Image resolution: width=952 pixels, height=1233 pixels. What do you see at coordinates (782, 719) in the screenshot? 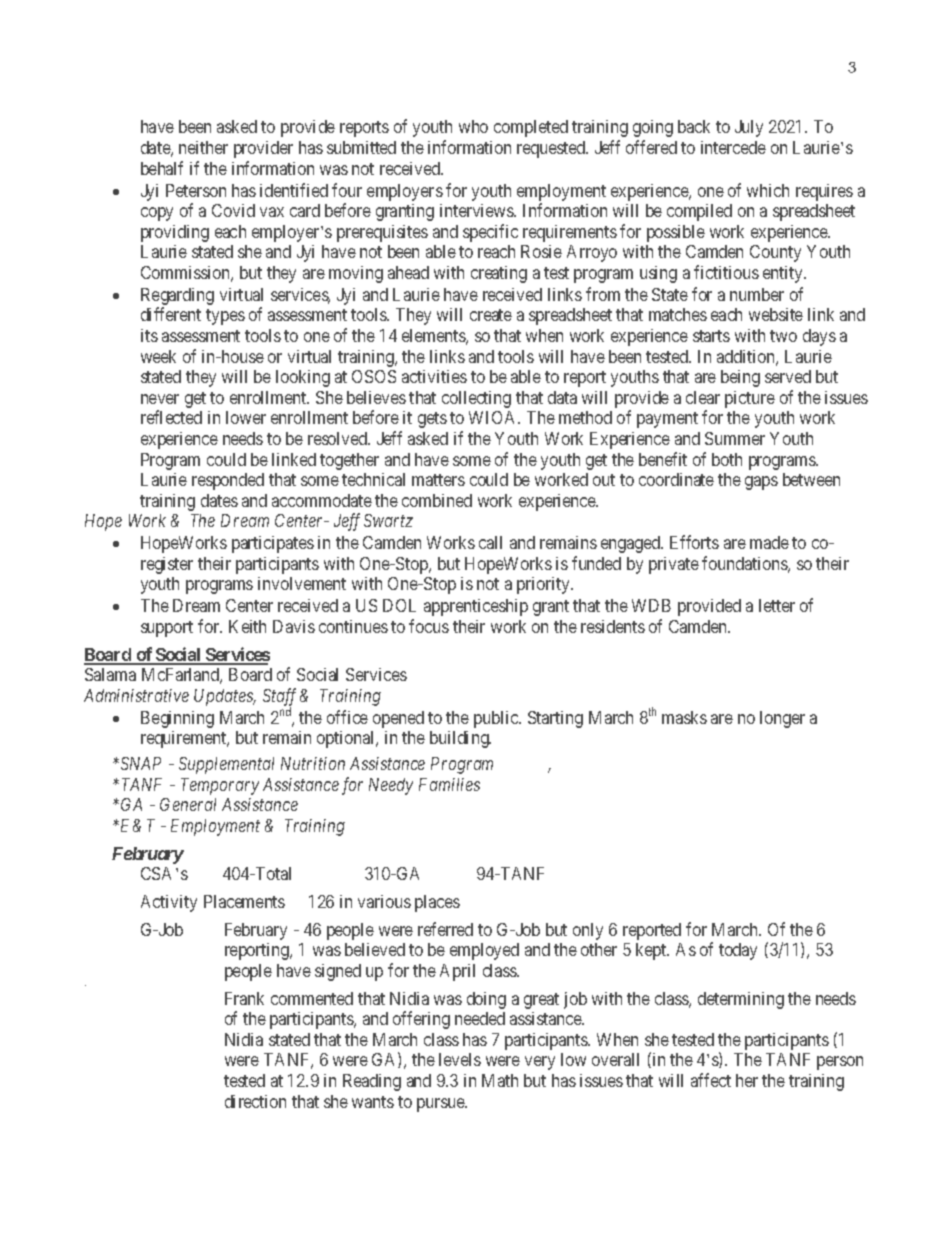
I see `longer` at bounding box center [782, 719].
